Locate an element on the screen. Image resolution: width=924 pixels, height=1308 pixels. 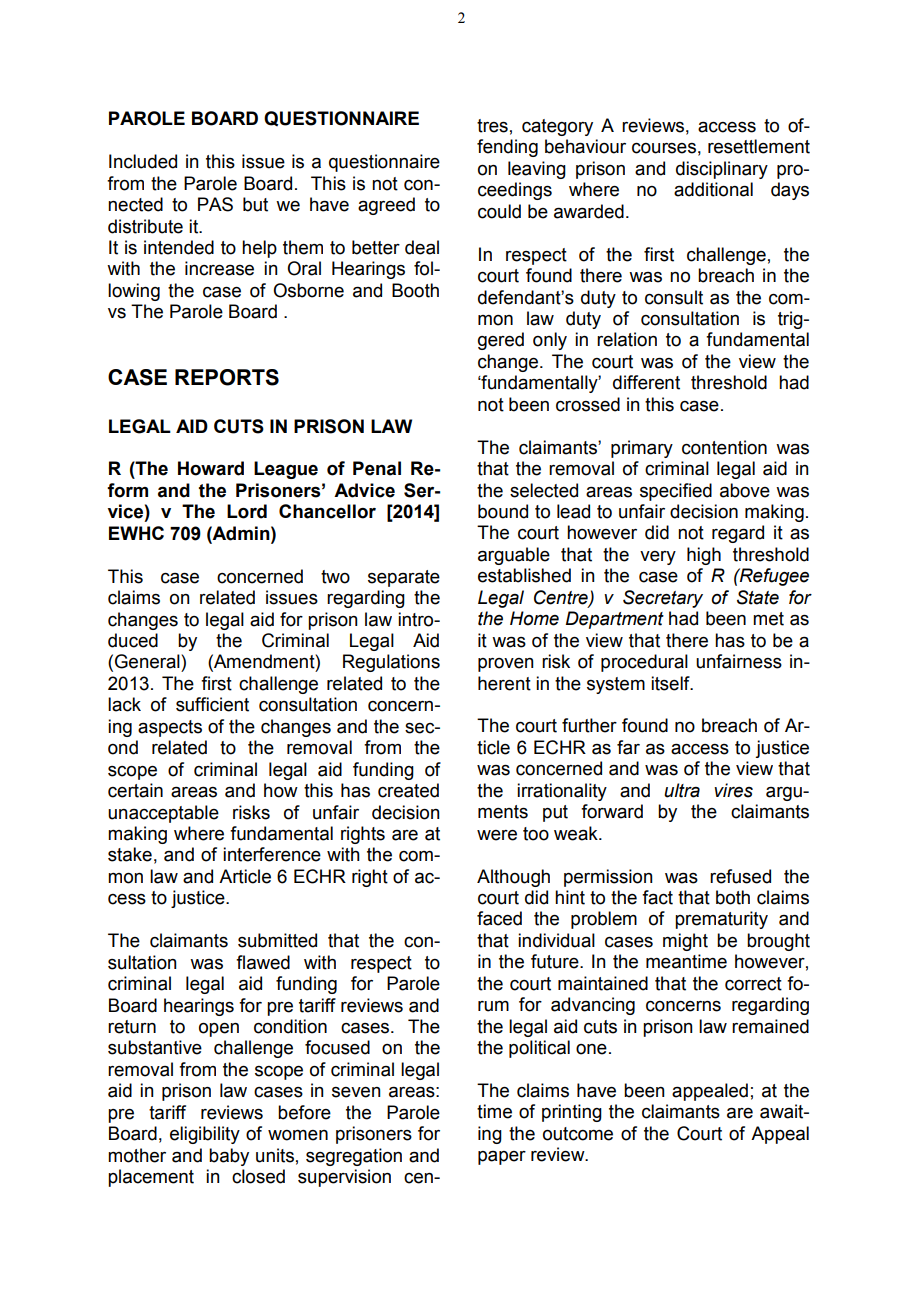
disciplinary is located at coordinates (722, 170).
